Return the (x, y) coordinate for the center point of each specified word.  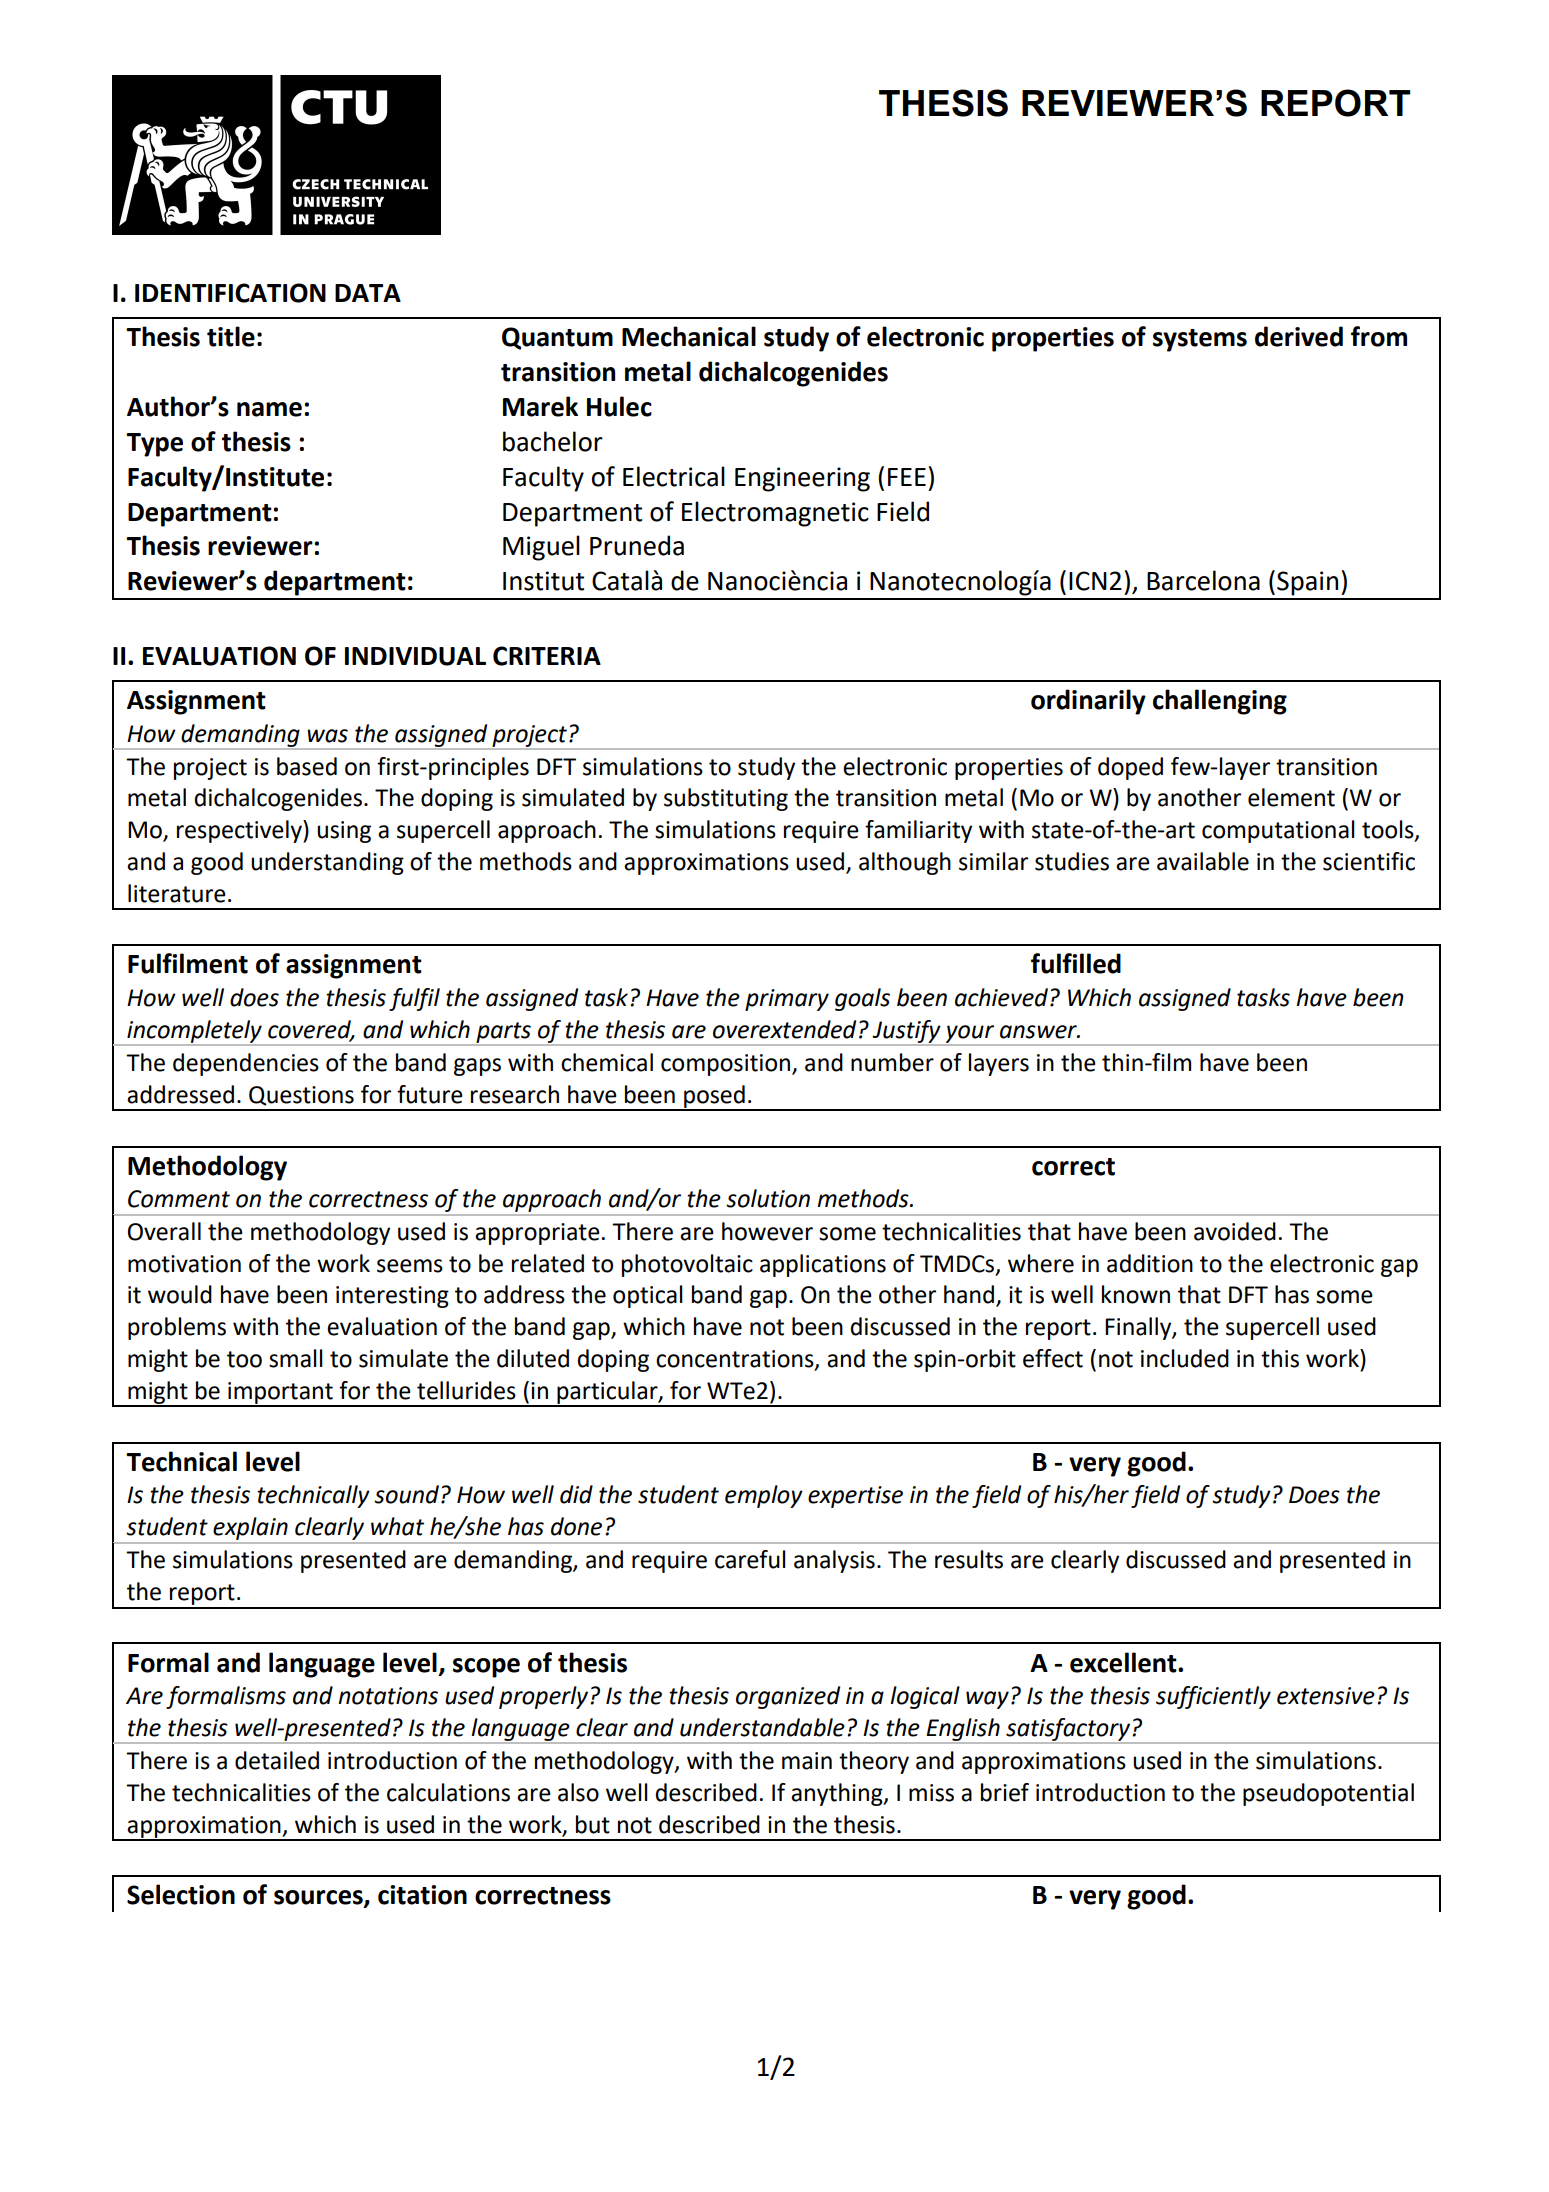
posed (714, 1097)
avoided (1235, 1231)
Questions (301, 1096)
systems (1200, 340)
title (231, 336)
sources (319, 1898)
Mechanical (689, 336)
